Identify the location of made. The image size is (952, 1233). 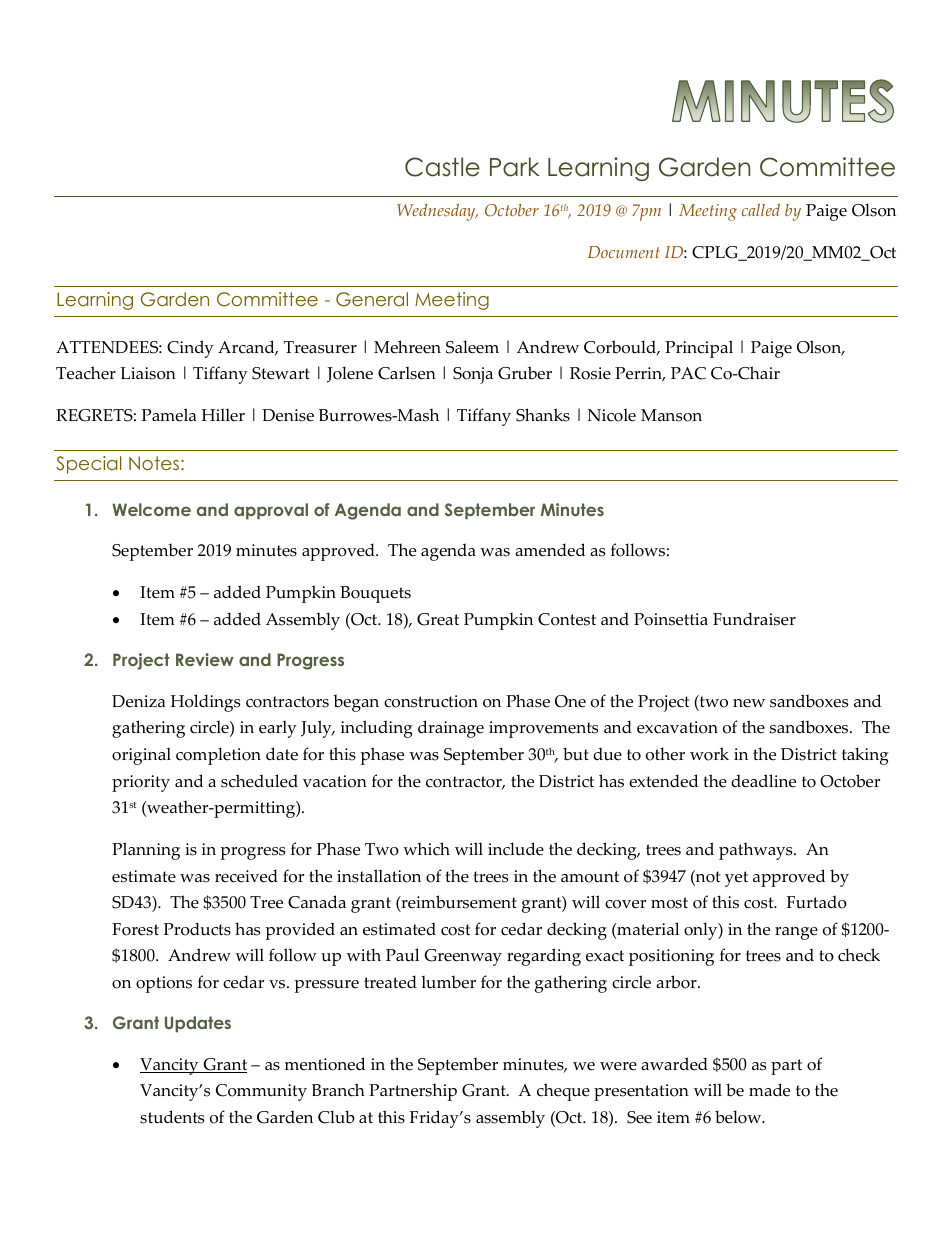
(769, 1090).
